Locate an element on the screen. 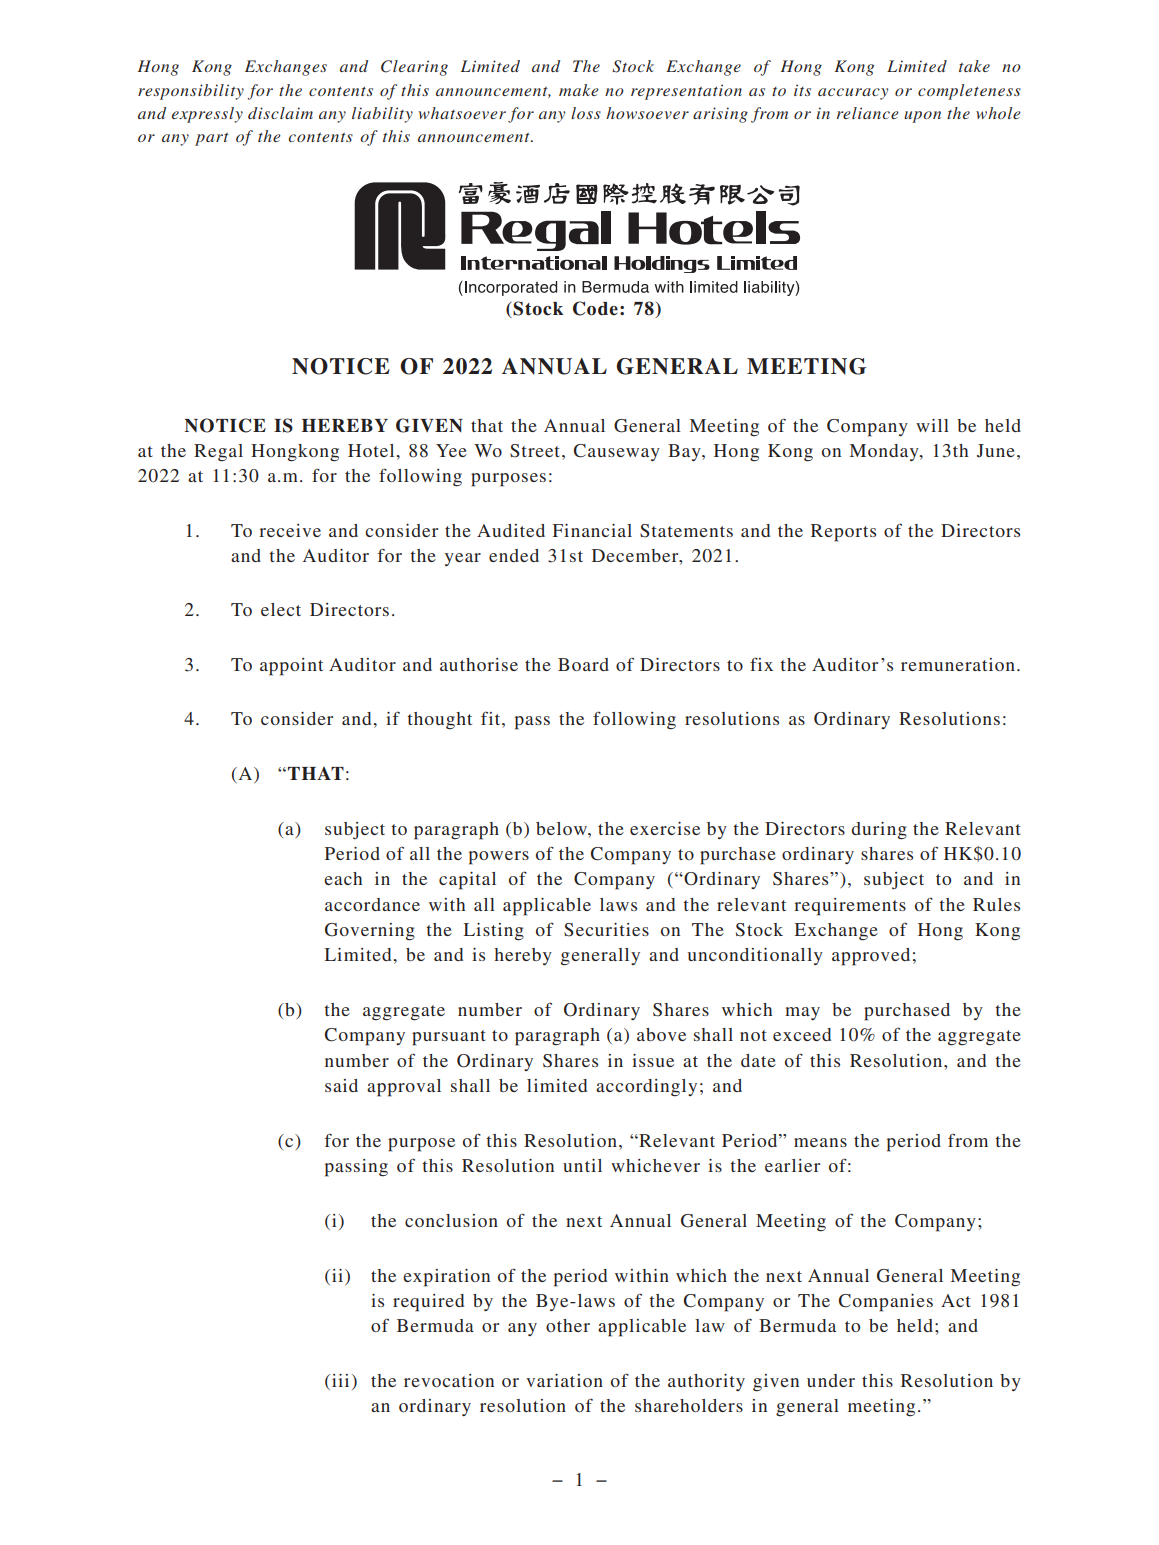 This screenshot has height=1545, width=1159. Board is located at coordinates (583, 664).
